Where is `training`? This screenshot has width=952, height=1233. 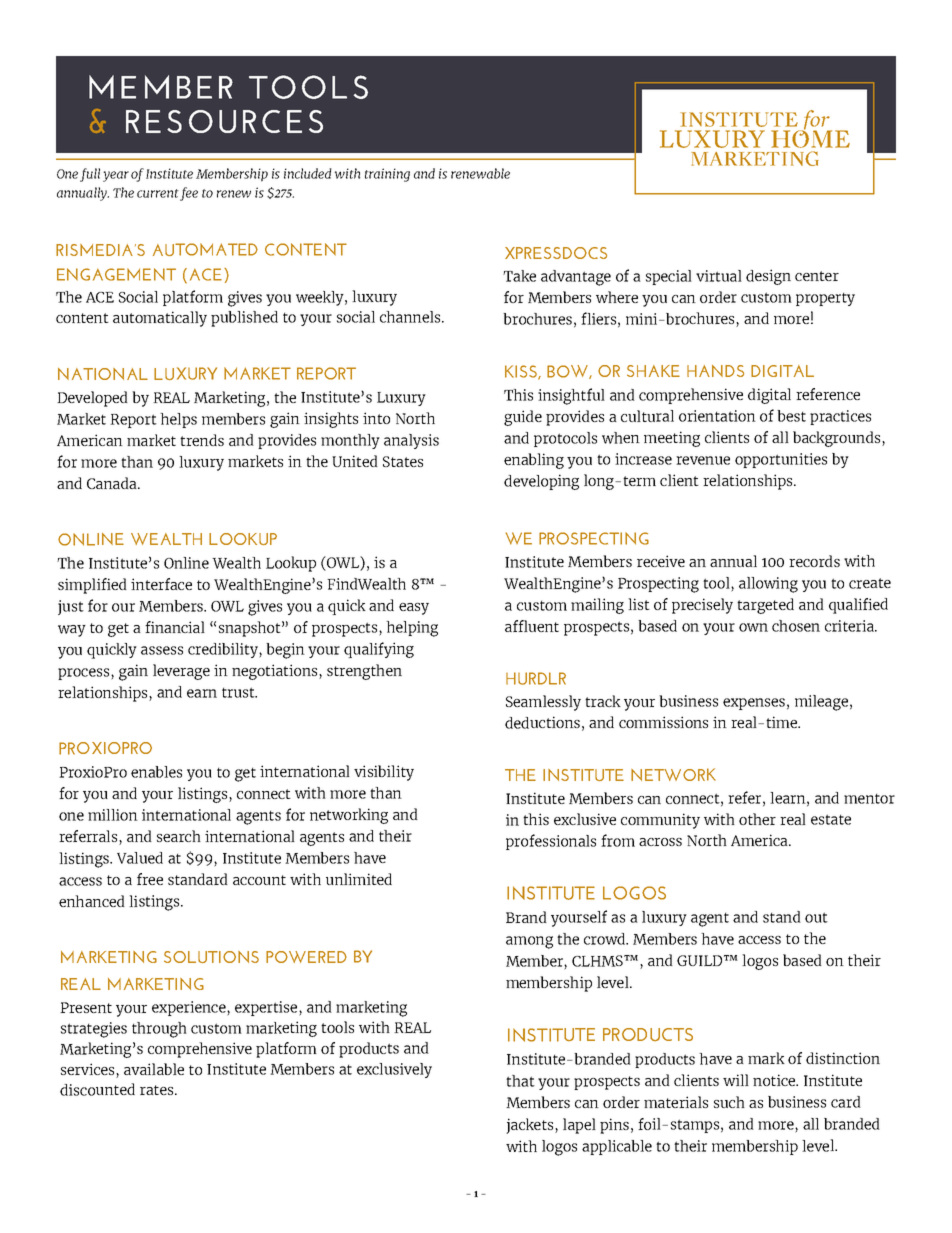
training is located at coordinates (387, 175).
